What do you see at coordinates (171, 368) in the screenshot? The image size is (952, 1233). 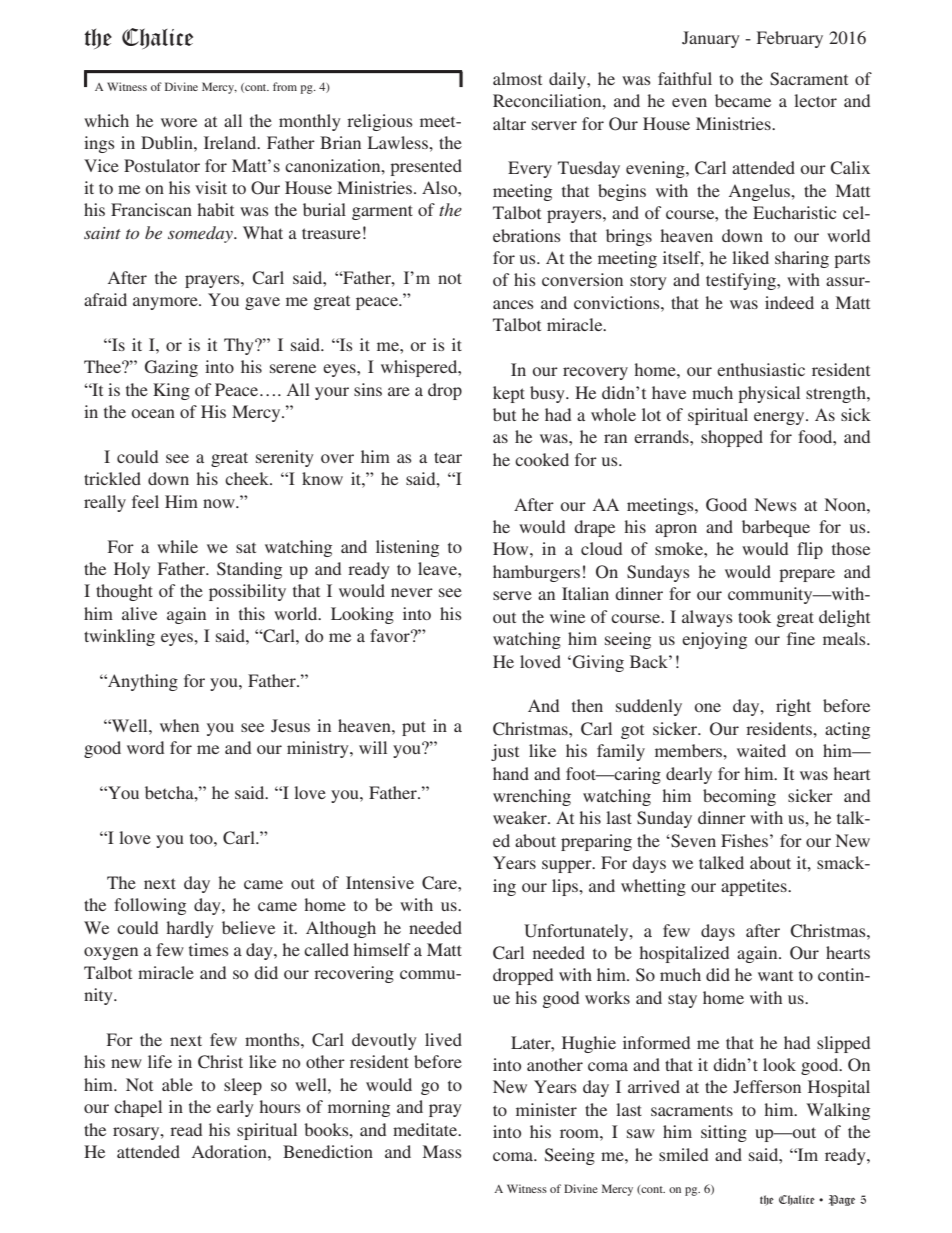 I see `Gazing` at bounding box center [171, 368].
